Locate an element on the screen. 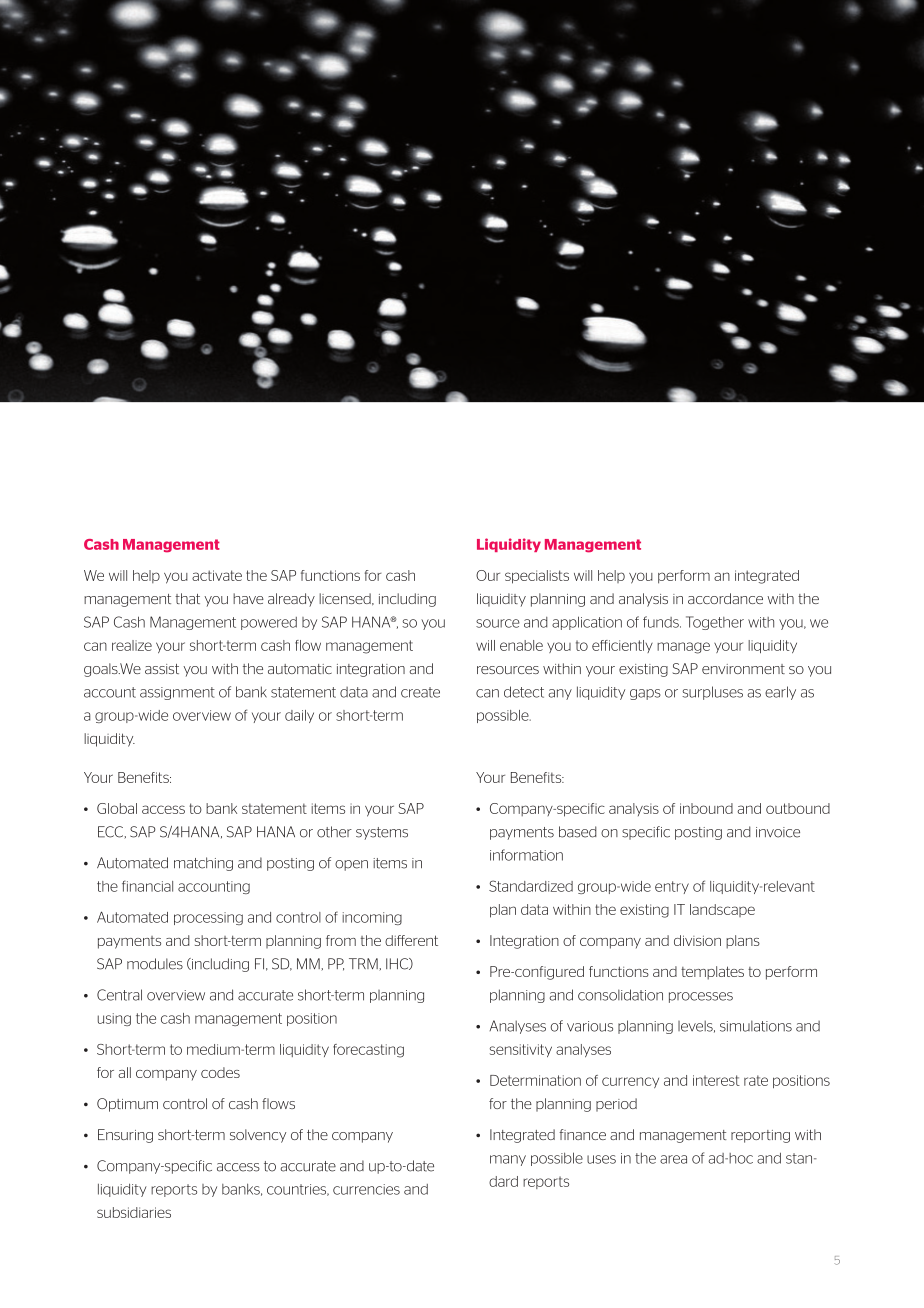 The height and width of the screenshot is (1308, 924). area is located at coordinates (673, 1159).
